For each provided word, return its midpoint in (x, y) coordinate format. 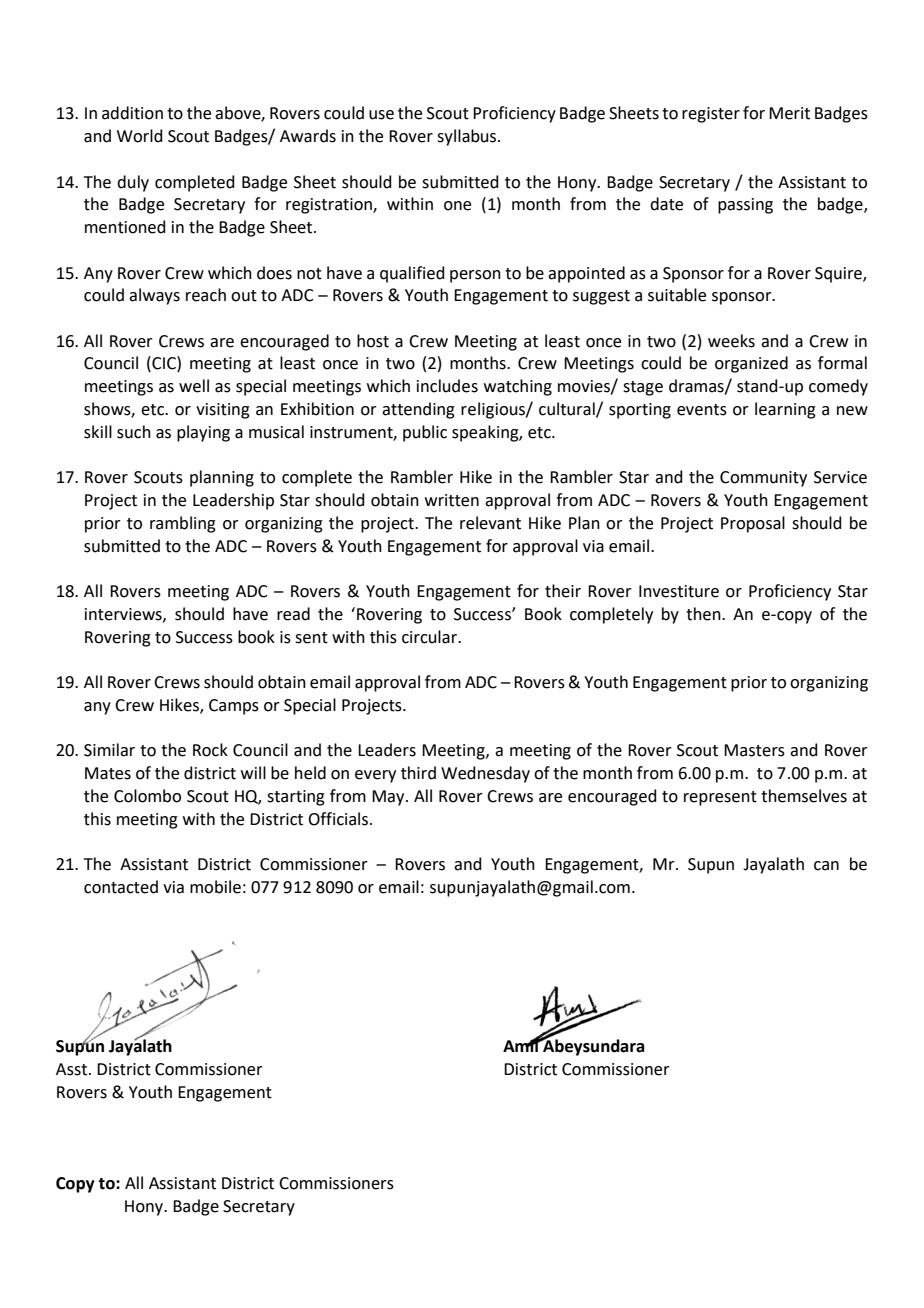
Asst (73, 1069)
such (134, 432)
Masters (754, 750)
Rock (210, 750)
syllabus (468, 137)
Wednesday (485, 774)
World (140, 136)
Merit (789, 113)
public (425, 433)
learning (785, 410)
